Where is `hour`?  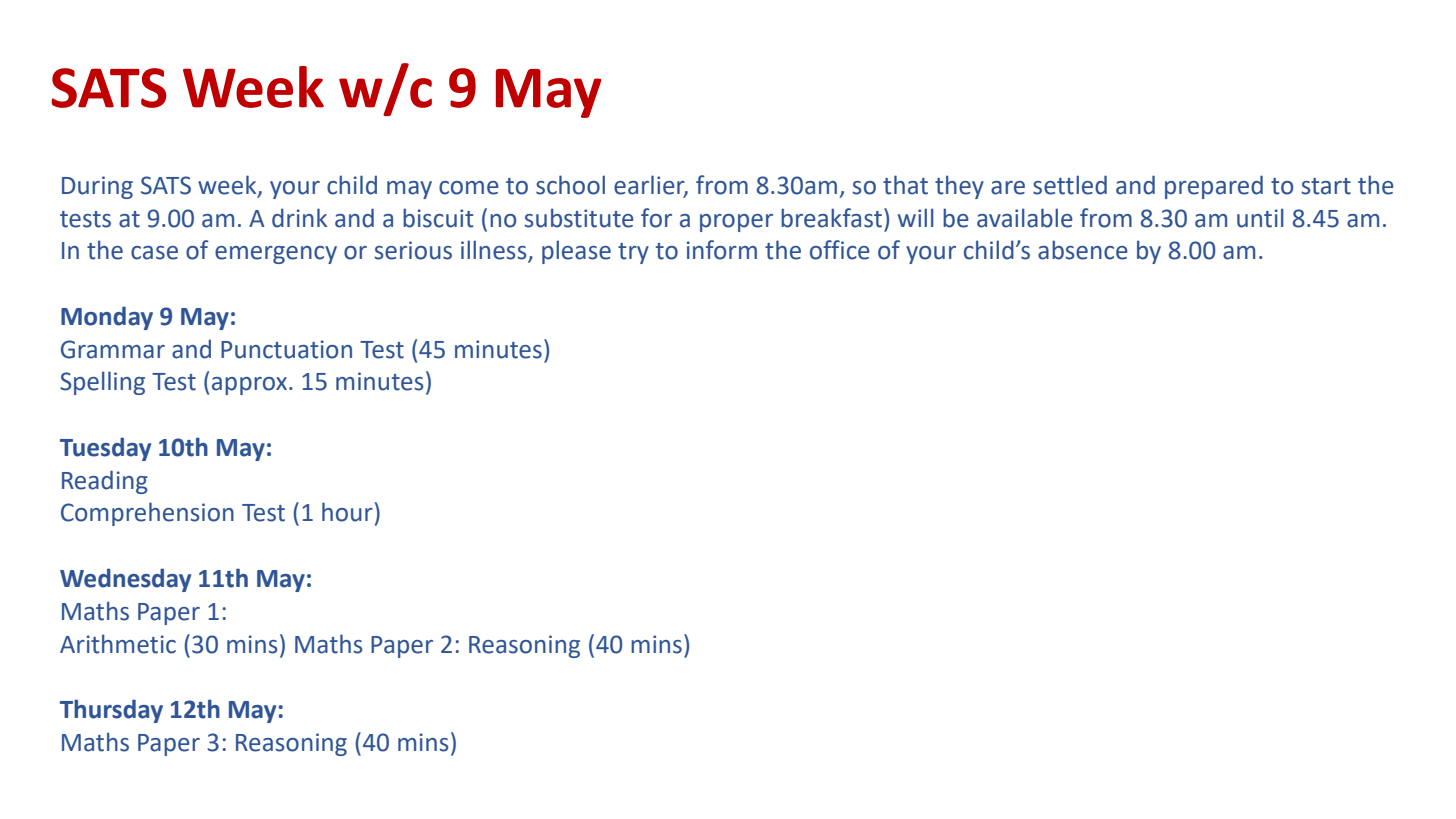 hour is located at coordinates (347, 512).
